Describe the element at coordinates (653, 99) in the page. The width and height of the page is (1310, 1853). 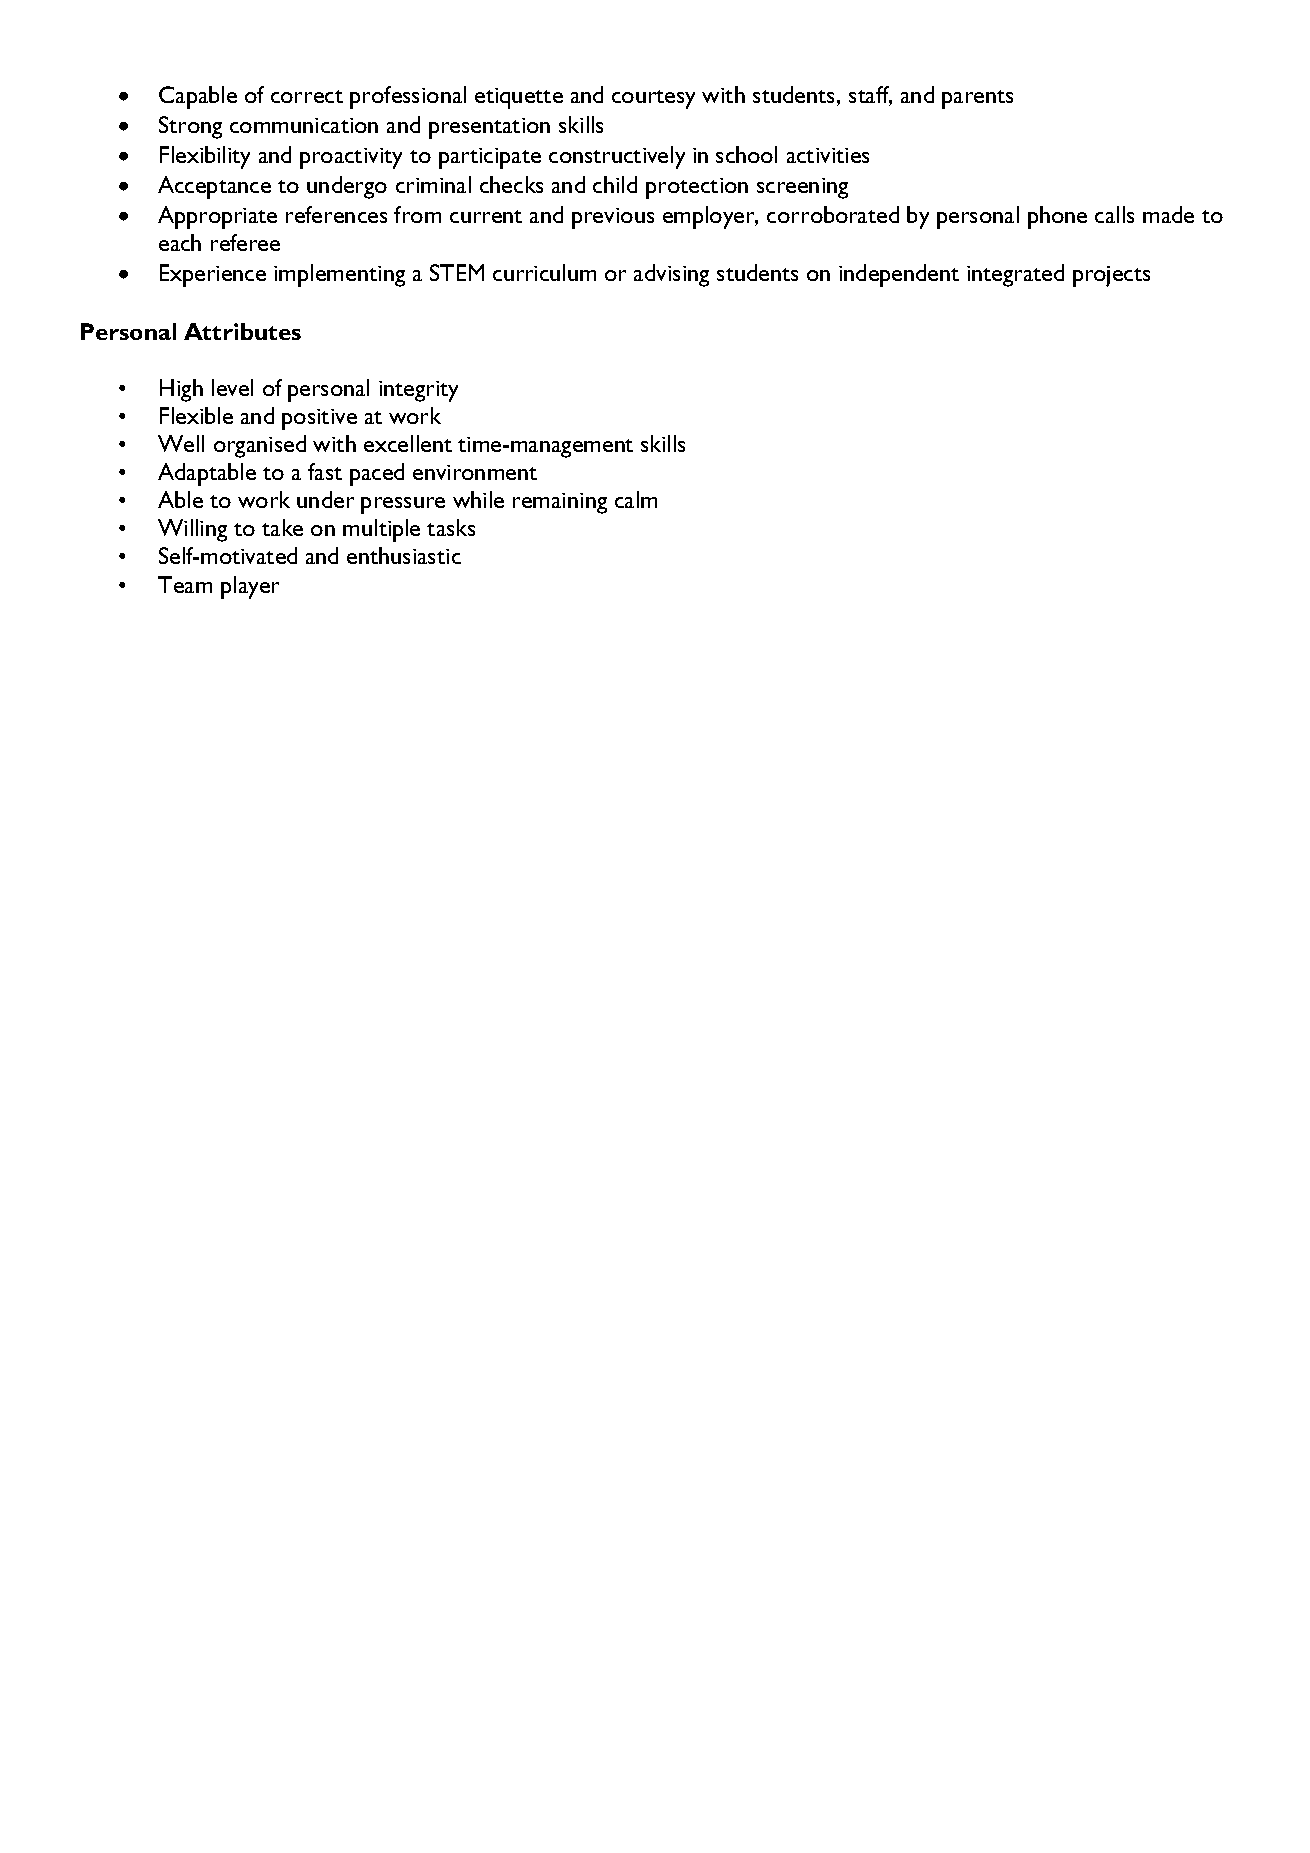
I see `courtesy` at that location.
